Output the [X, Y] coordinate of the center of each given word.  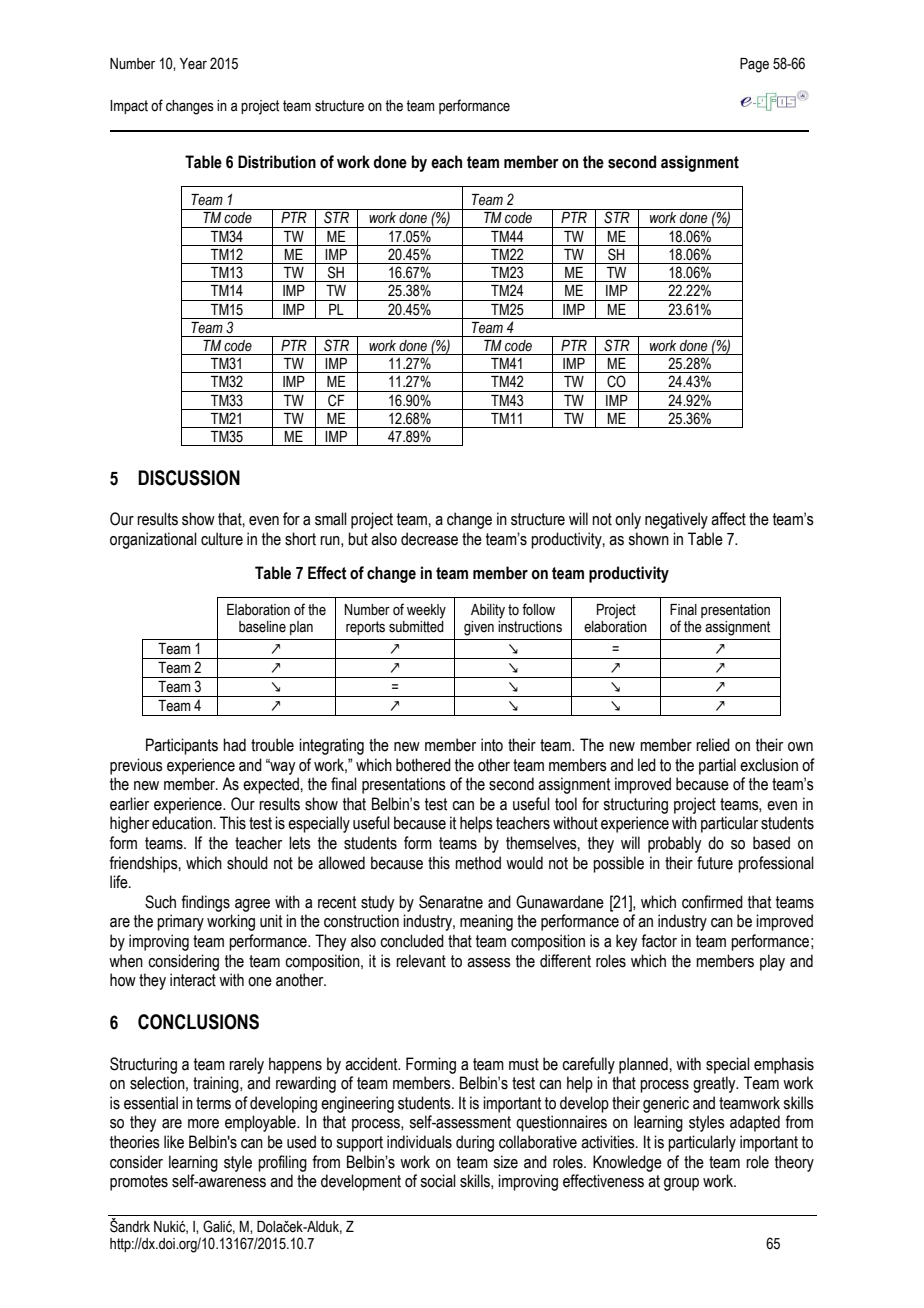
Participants [182, 746]
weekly [426, 611]
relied [713, 745]
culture [222, 539]
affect [728, 519]
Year [193, 64]
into [492, 745]
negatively [676, 520]
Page [754, 65]
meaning [486, 922]
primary [180, 922]
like [174, 1142]
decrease [429, 539]
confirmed [712, 902]
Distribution [277, 162]
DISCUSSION [189, 478]
